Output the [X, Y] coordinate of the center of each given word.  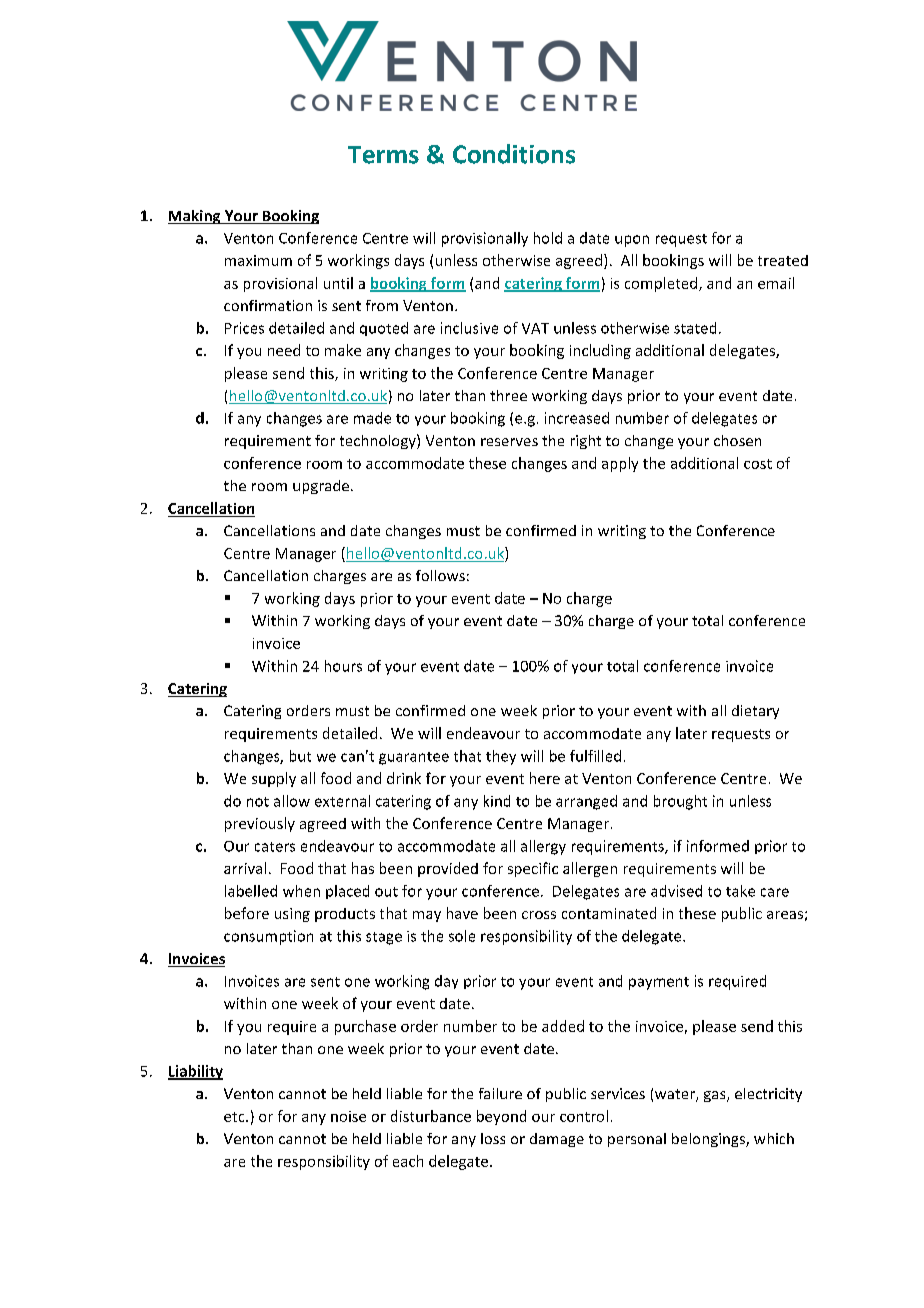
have [462, 913]
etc [235, 1117]
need [284, 350]
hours [343, 666]
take [740, 891]
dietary [755, 712]
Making [195, 217]
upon [632, 241]
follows [440, 575]
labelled [251, 891]
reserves [509, 442]
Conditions [514, 154]
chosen [737, 440]
